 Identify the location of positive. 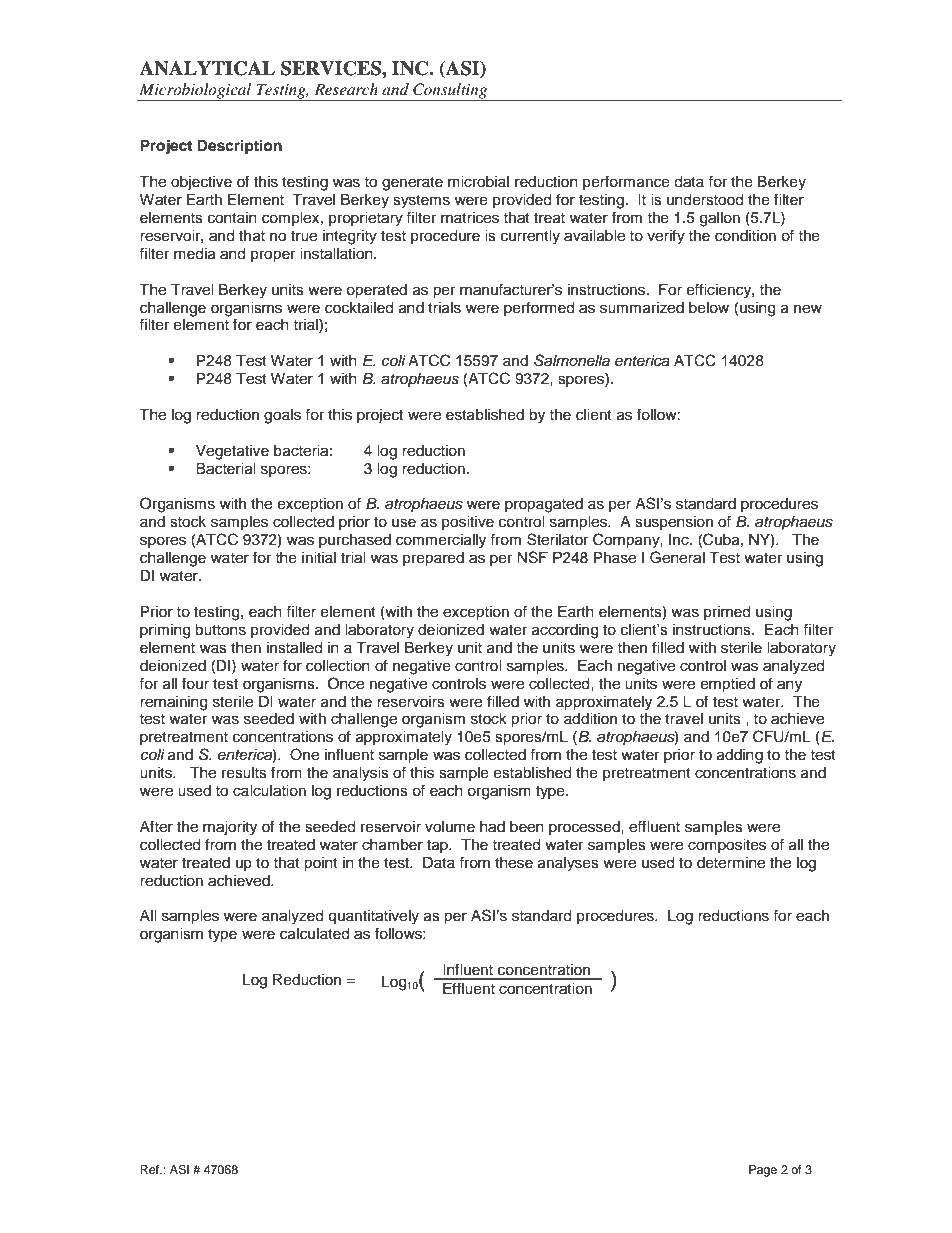
(468, 523).
